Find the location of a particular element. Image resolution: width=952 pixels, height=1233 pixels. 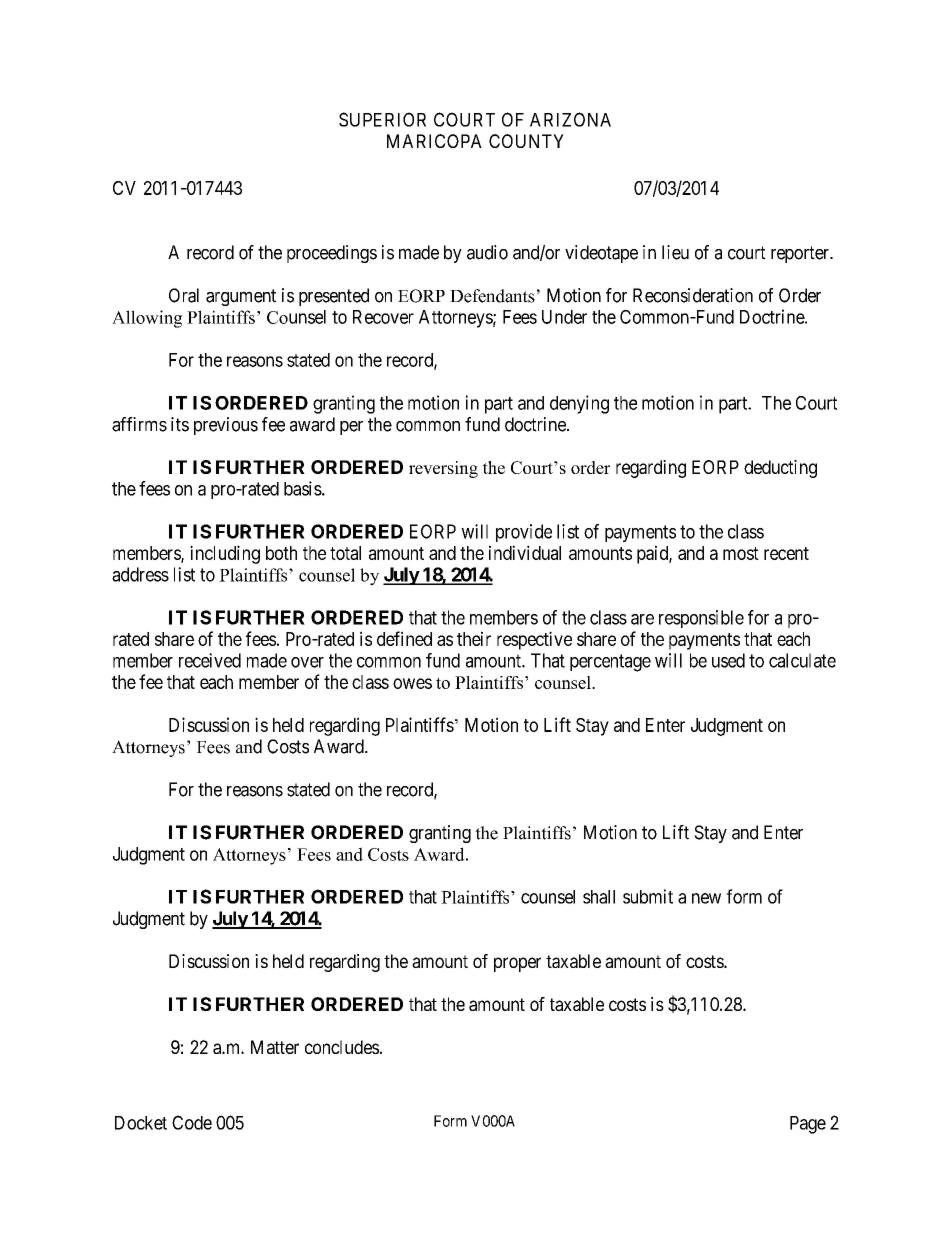

Code is located at coordinates (192, 1122).
